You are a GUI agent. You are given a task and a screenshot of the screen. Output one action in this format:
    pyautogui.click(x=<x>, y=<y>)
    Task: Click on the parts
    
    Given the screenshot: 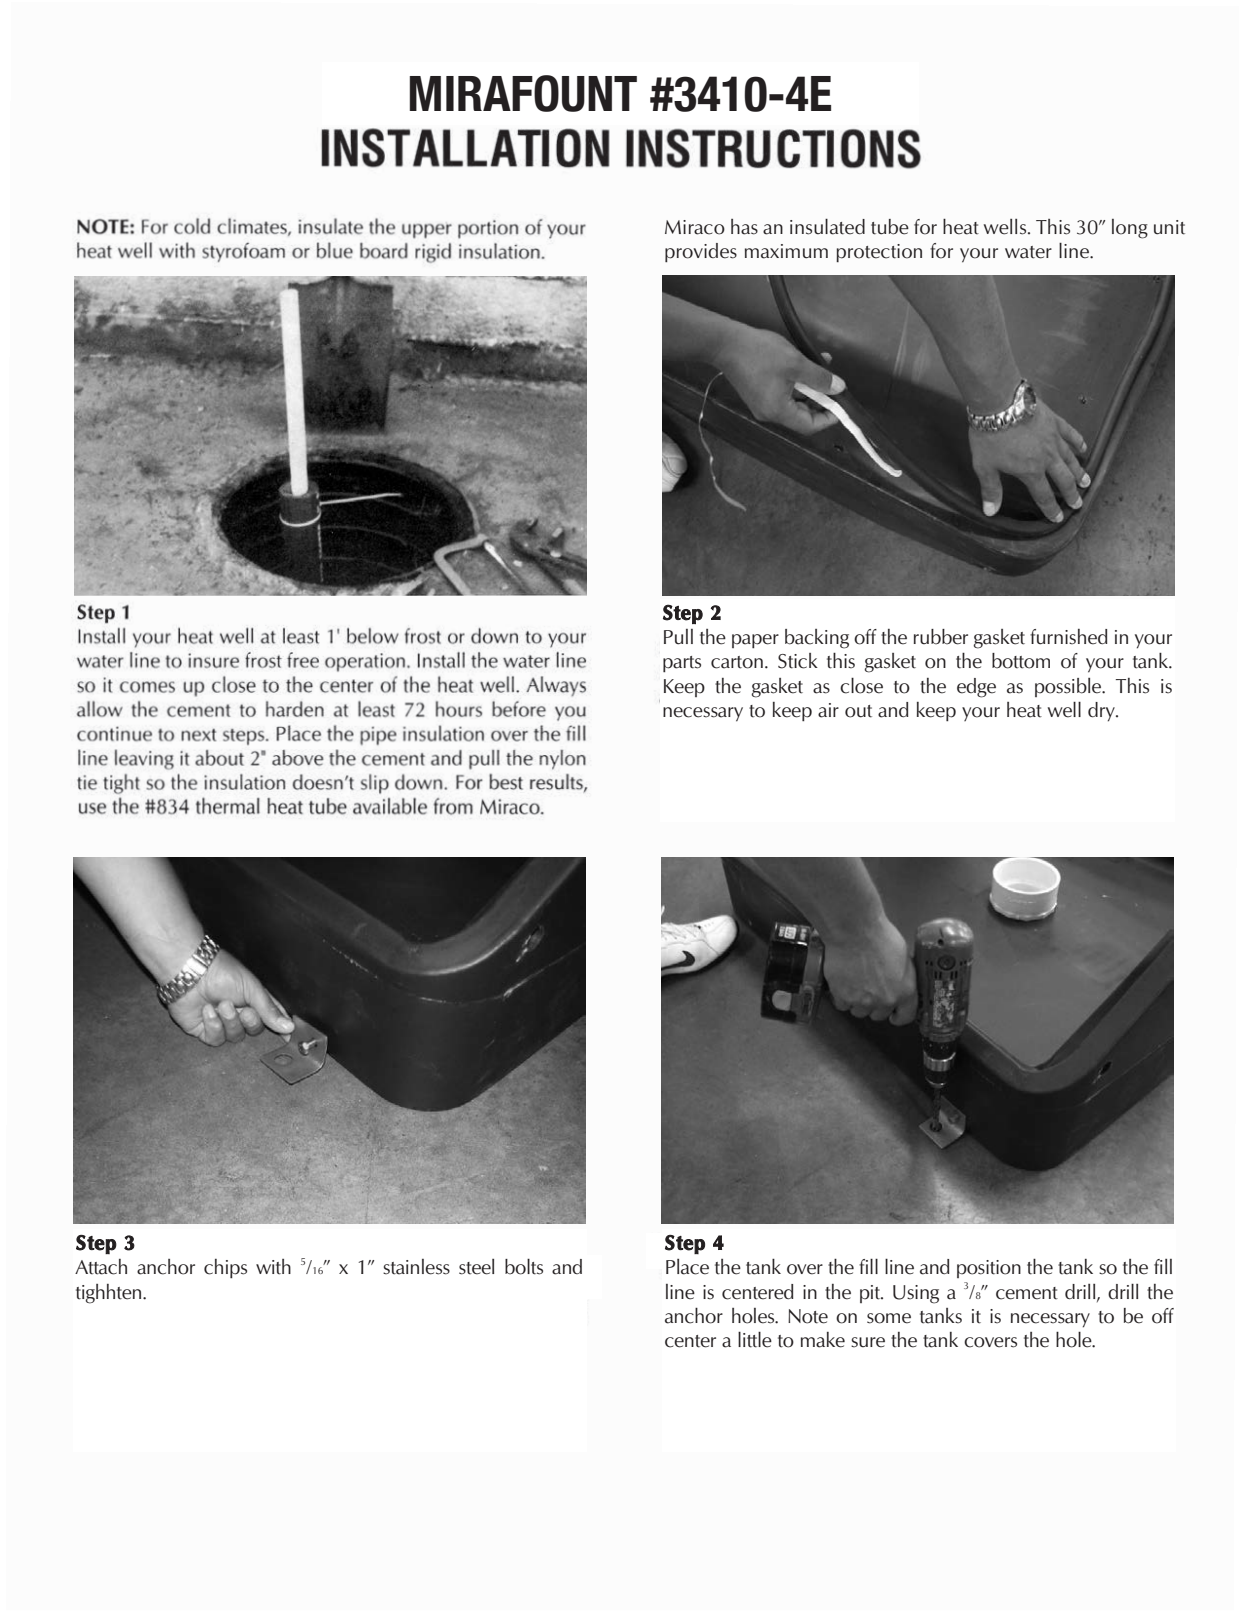 What is the action you would take?
    pyautogui.click(x=682, y=664)
